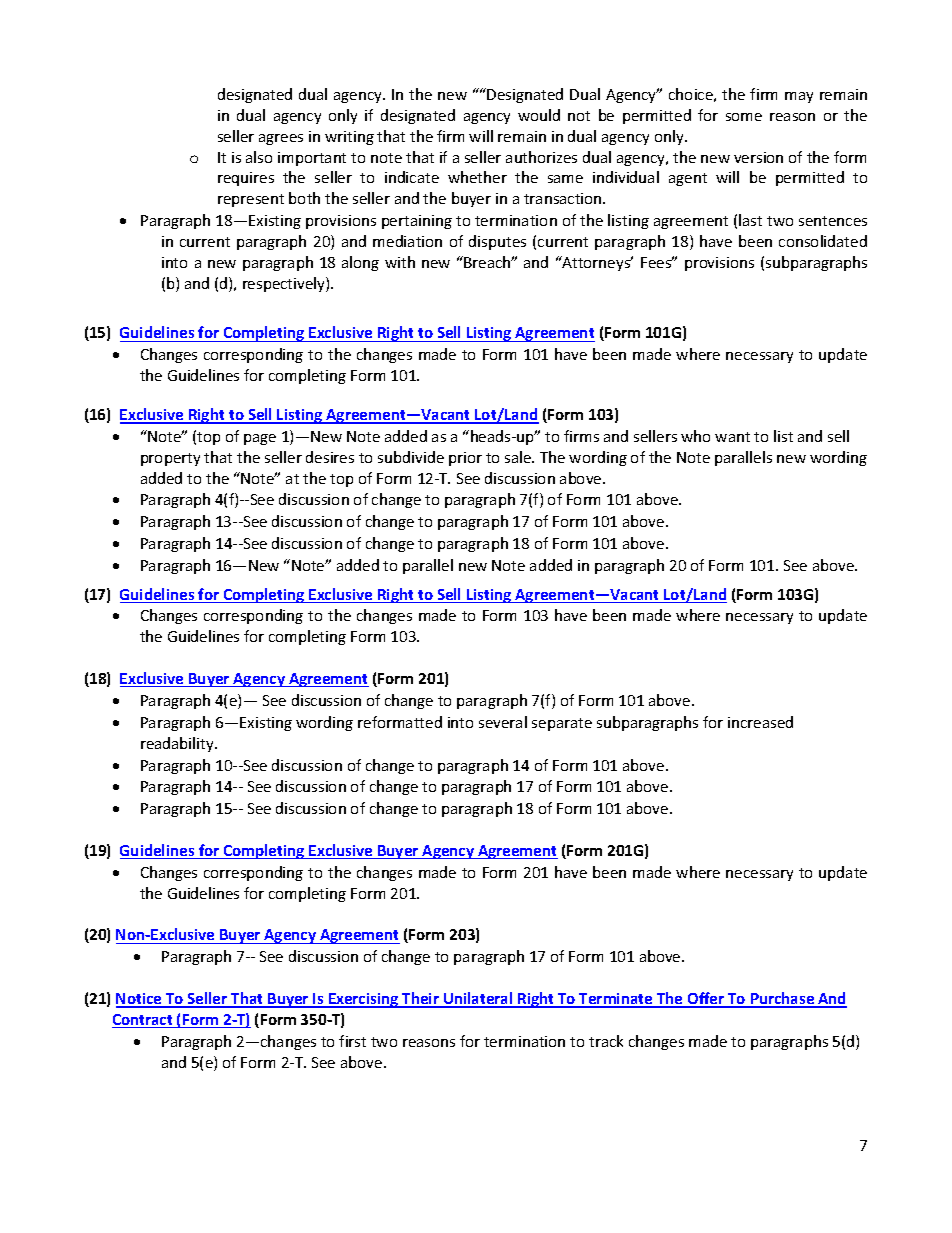 This image has width=952, height=1233. What do you see at coordinates (465, 459) in the image?
I see `prior` at bounding box center [465, 459].
